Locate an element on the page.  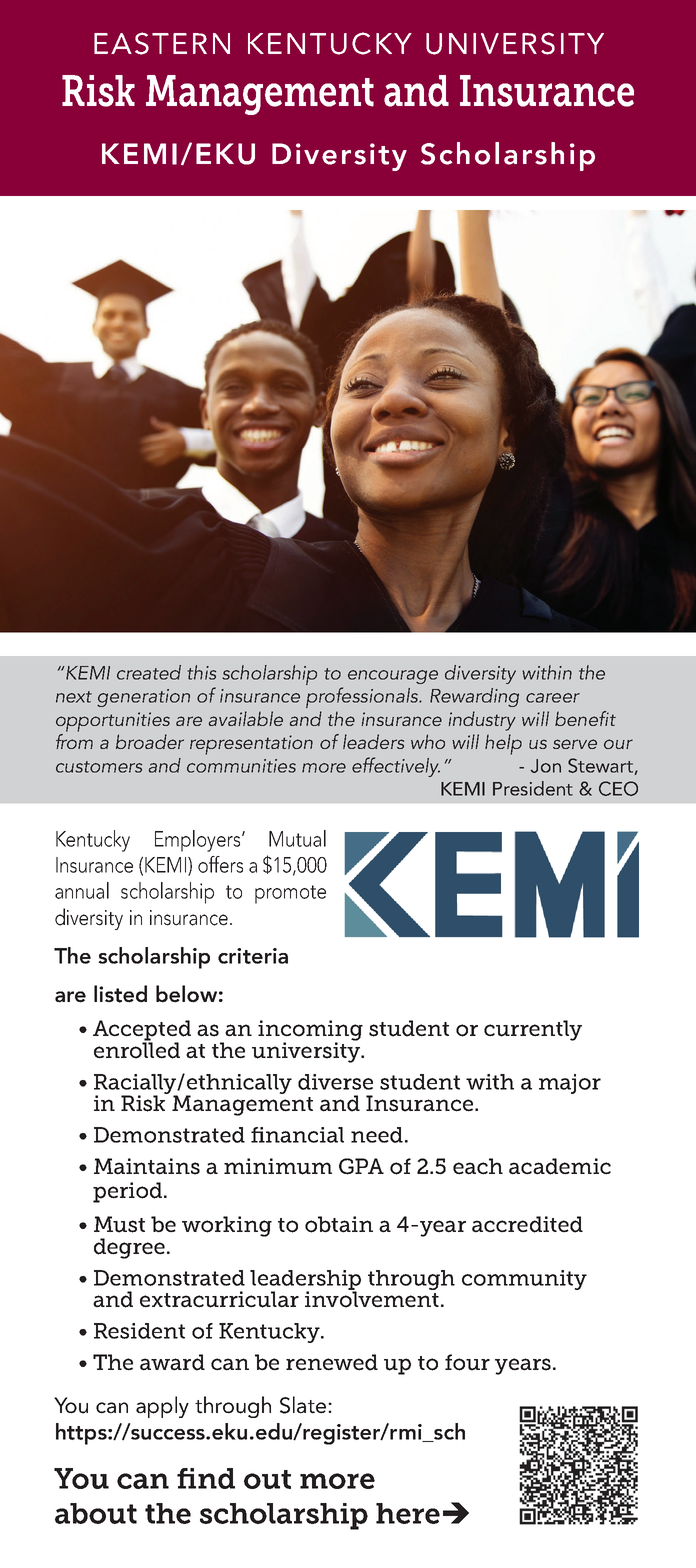
effectively is located at coordinates (396, 767).
